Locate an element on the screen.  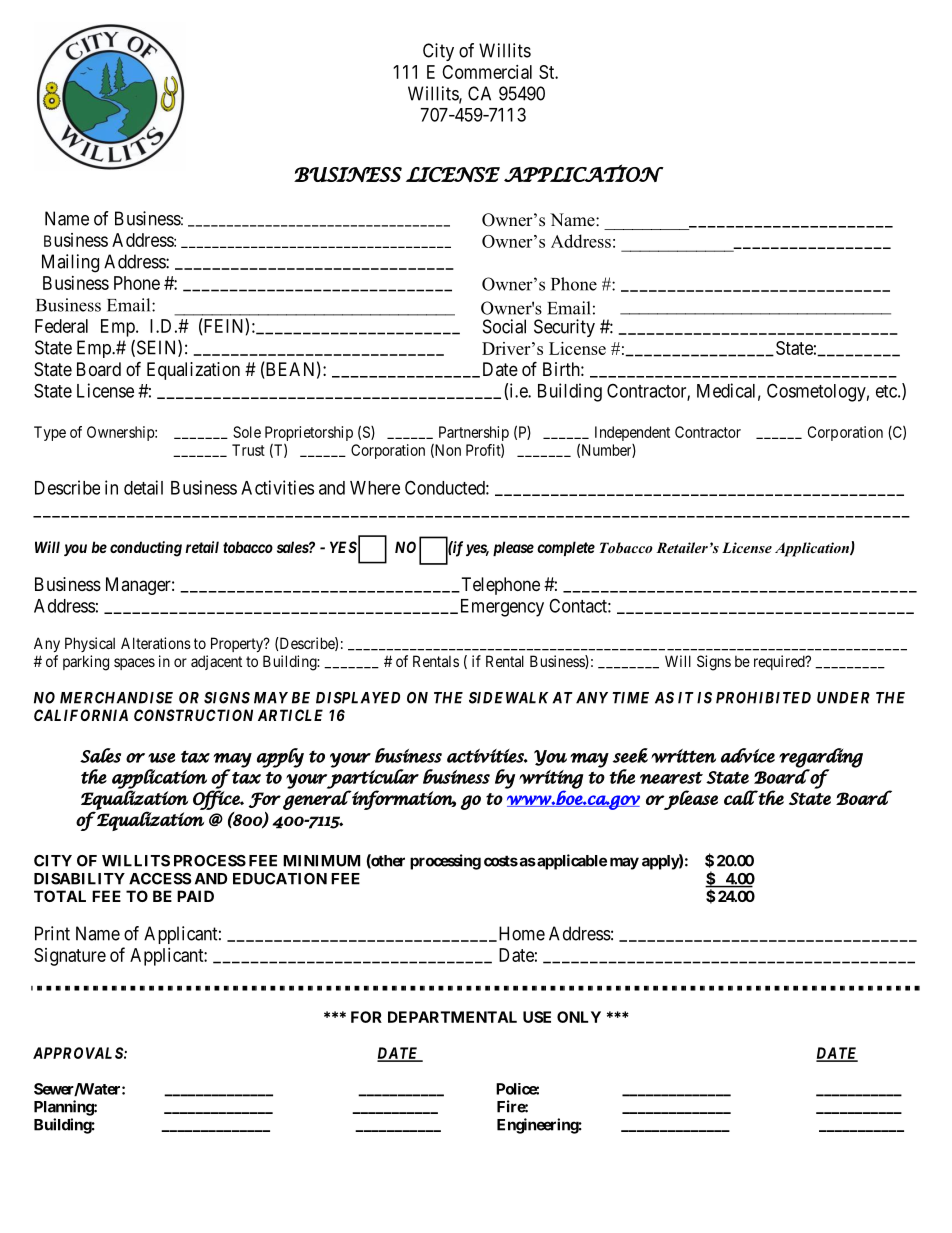
Mailing is located at coordinates (70, 263).
